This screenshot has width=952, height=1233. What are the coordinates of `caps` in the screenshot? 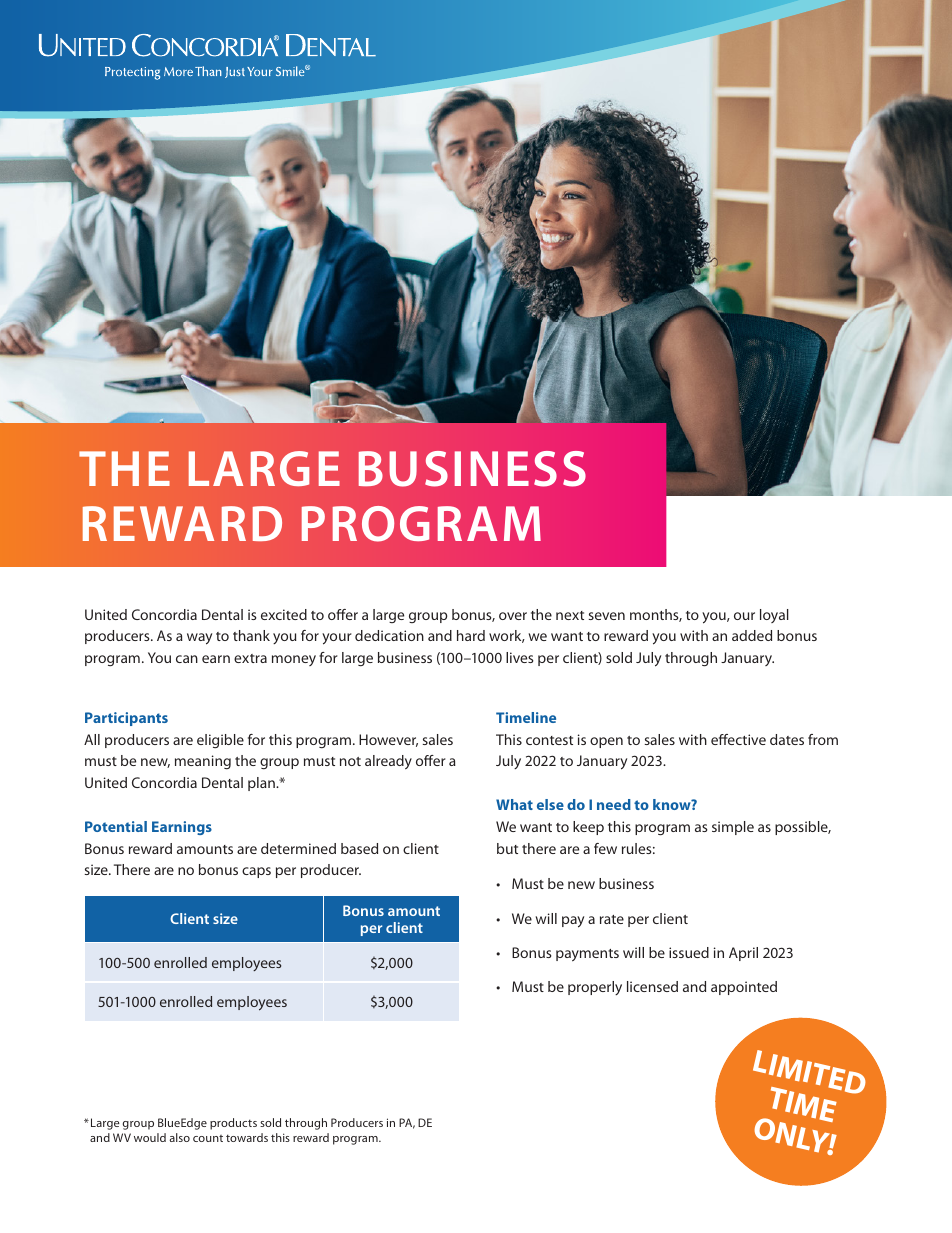 It's located at (256, 872).
